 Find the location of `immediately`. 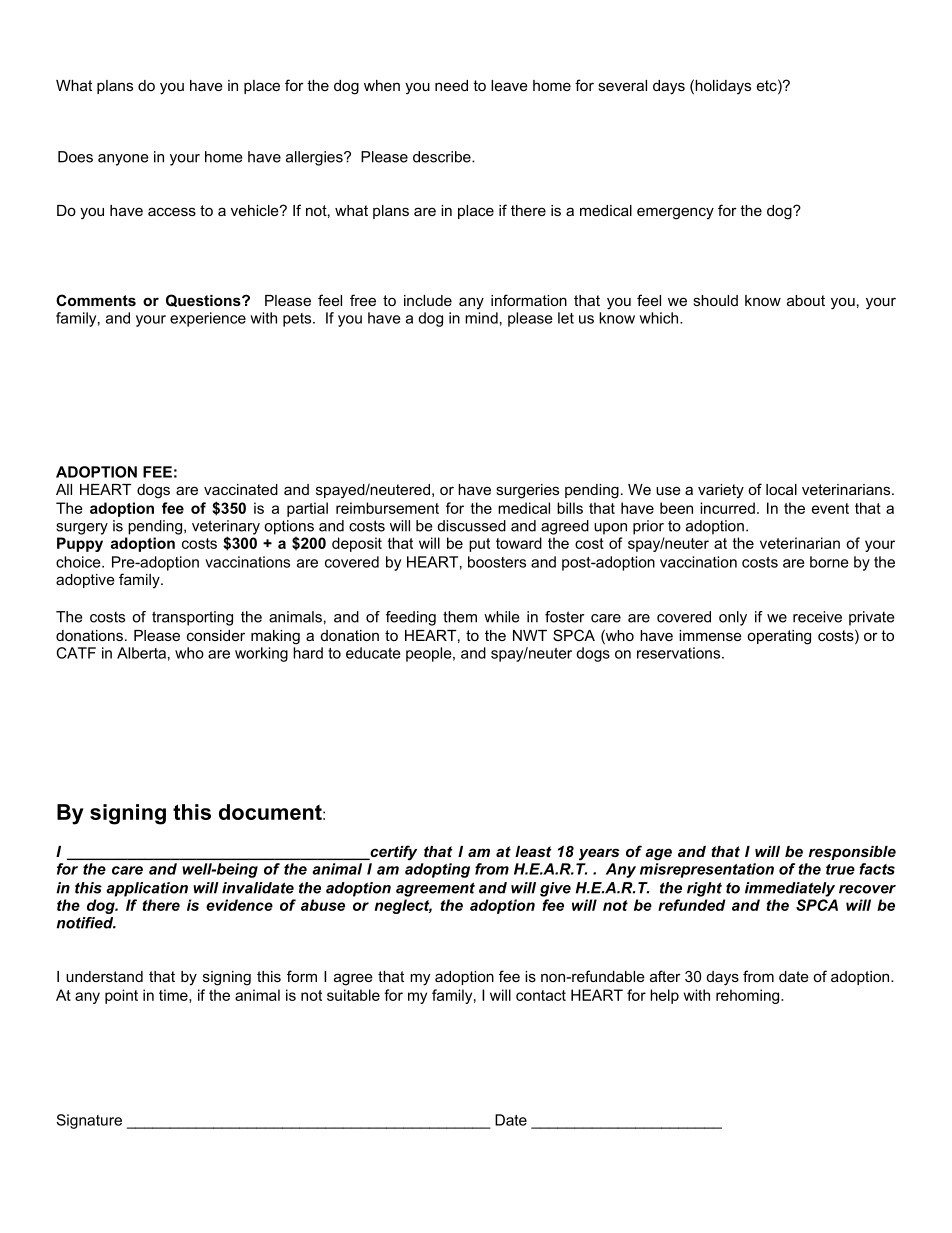

immediately is located at coordinates (790, 889).
